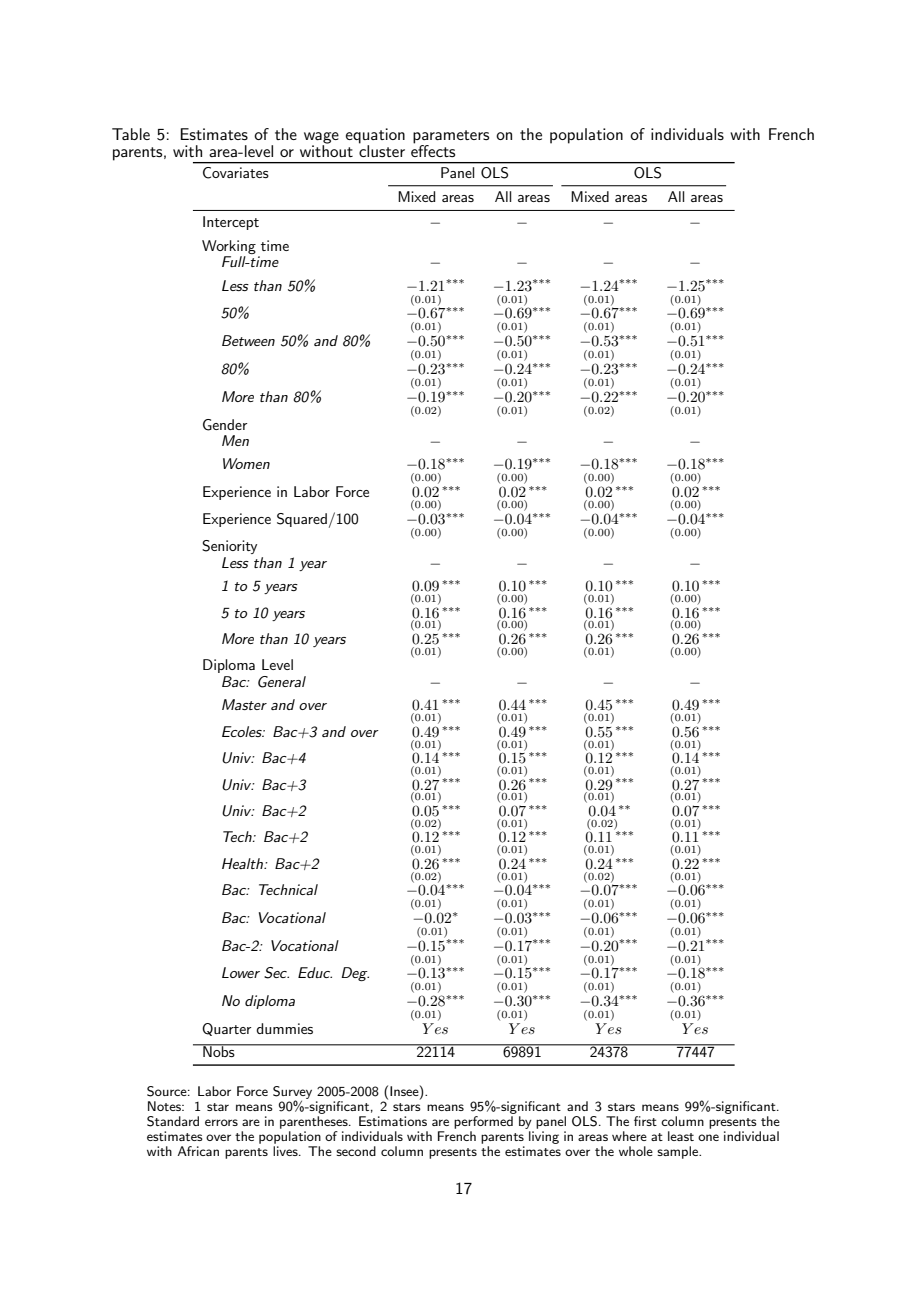  Describe the element at coordinates (229, 547) in the image. I see `Seniority` at that location.
